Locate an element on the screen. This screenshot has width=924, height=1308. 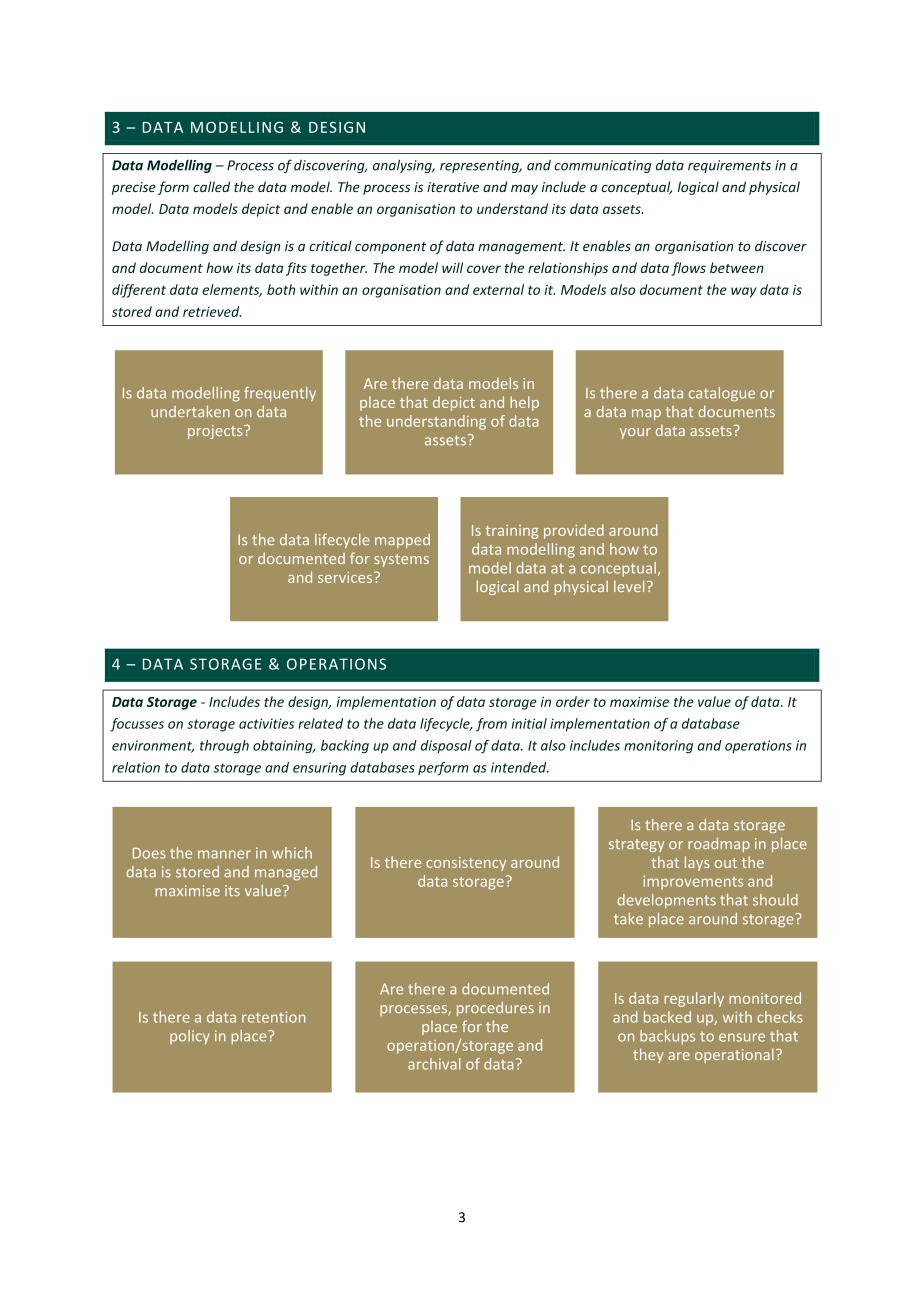
requirements is located at coordinates (729, 166).
